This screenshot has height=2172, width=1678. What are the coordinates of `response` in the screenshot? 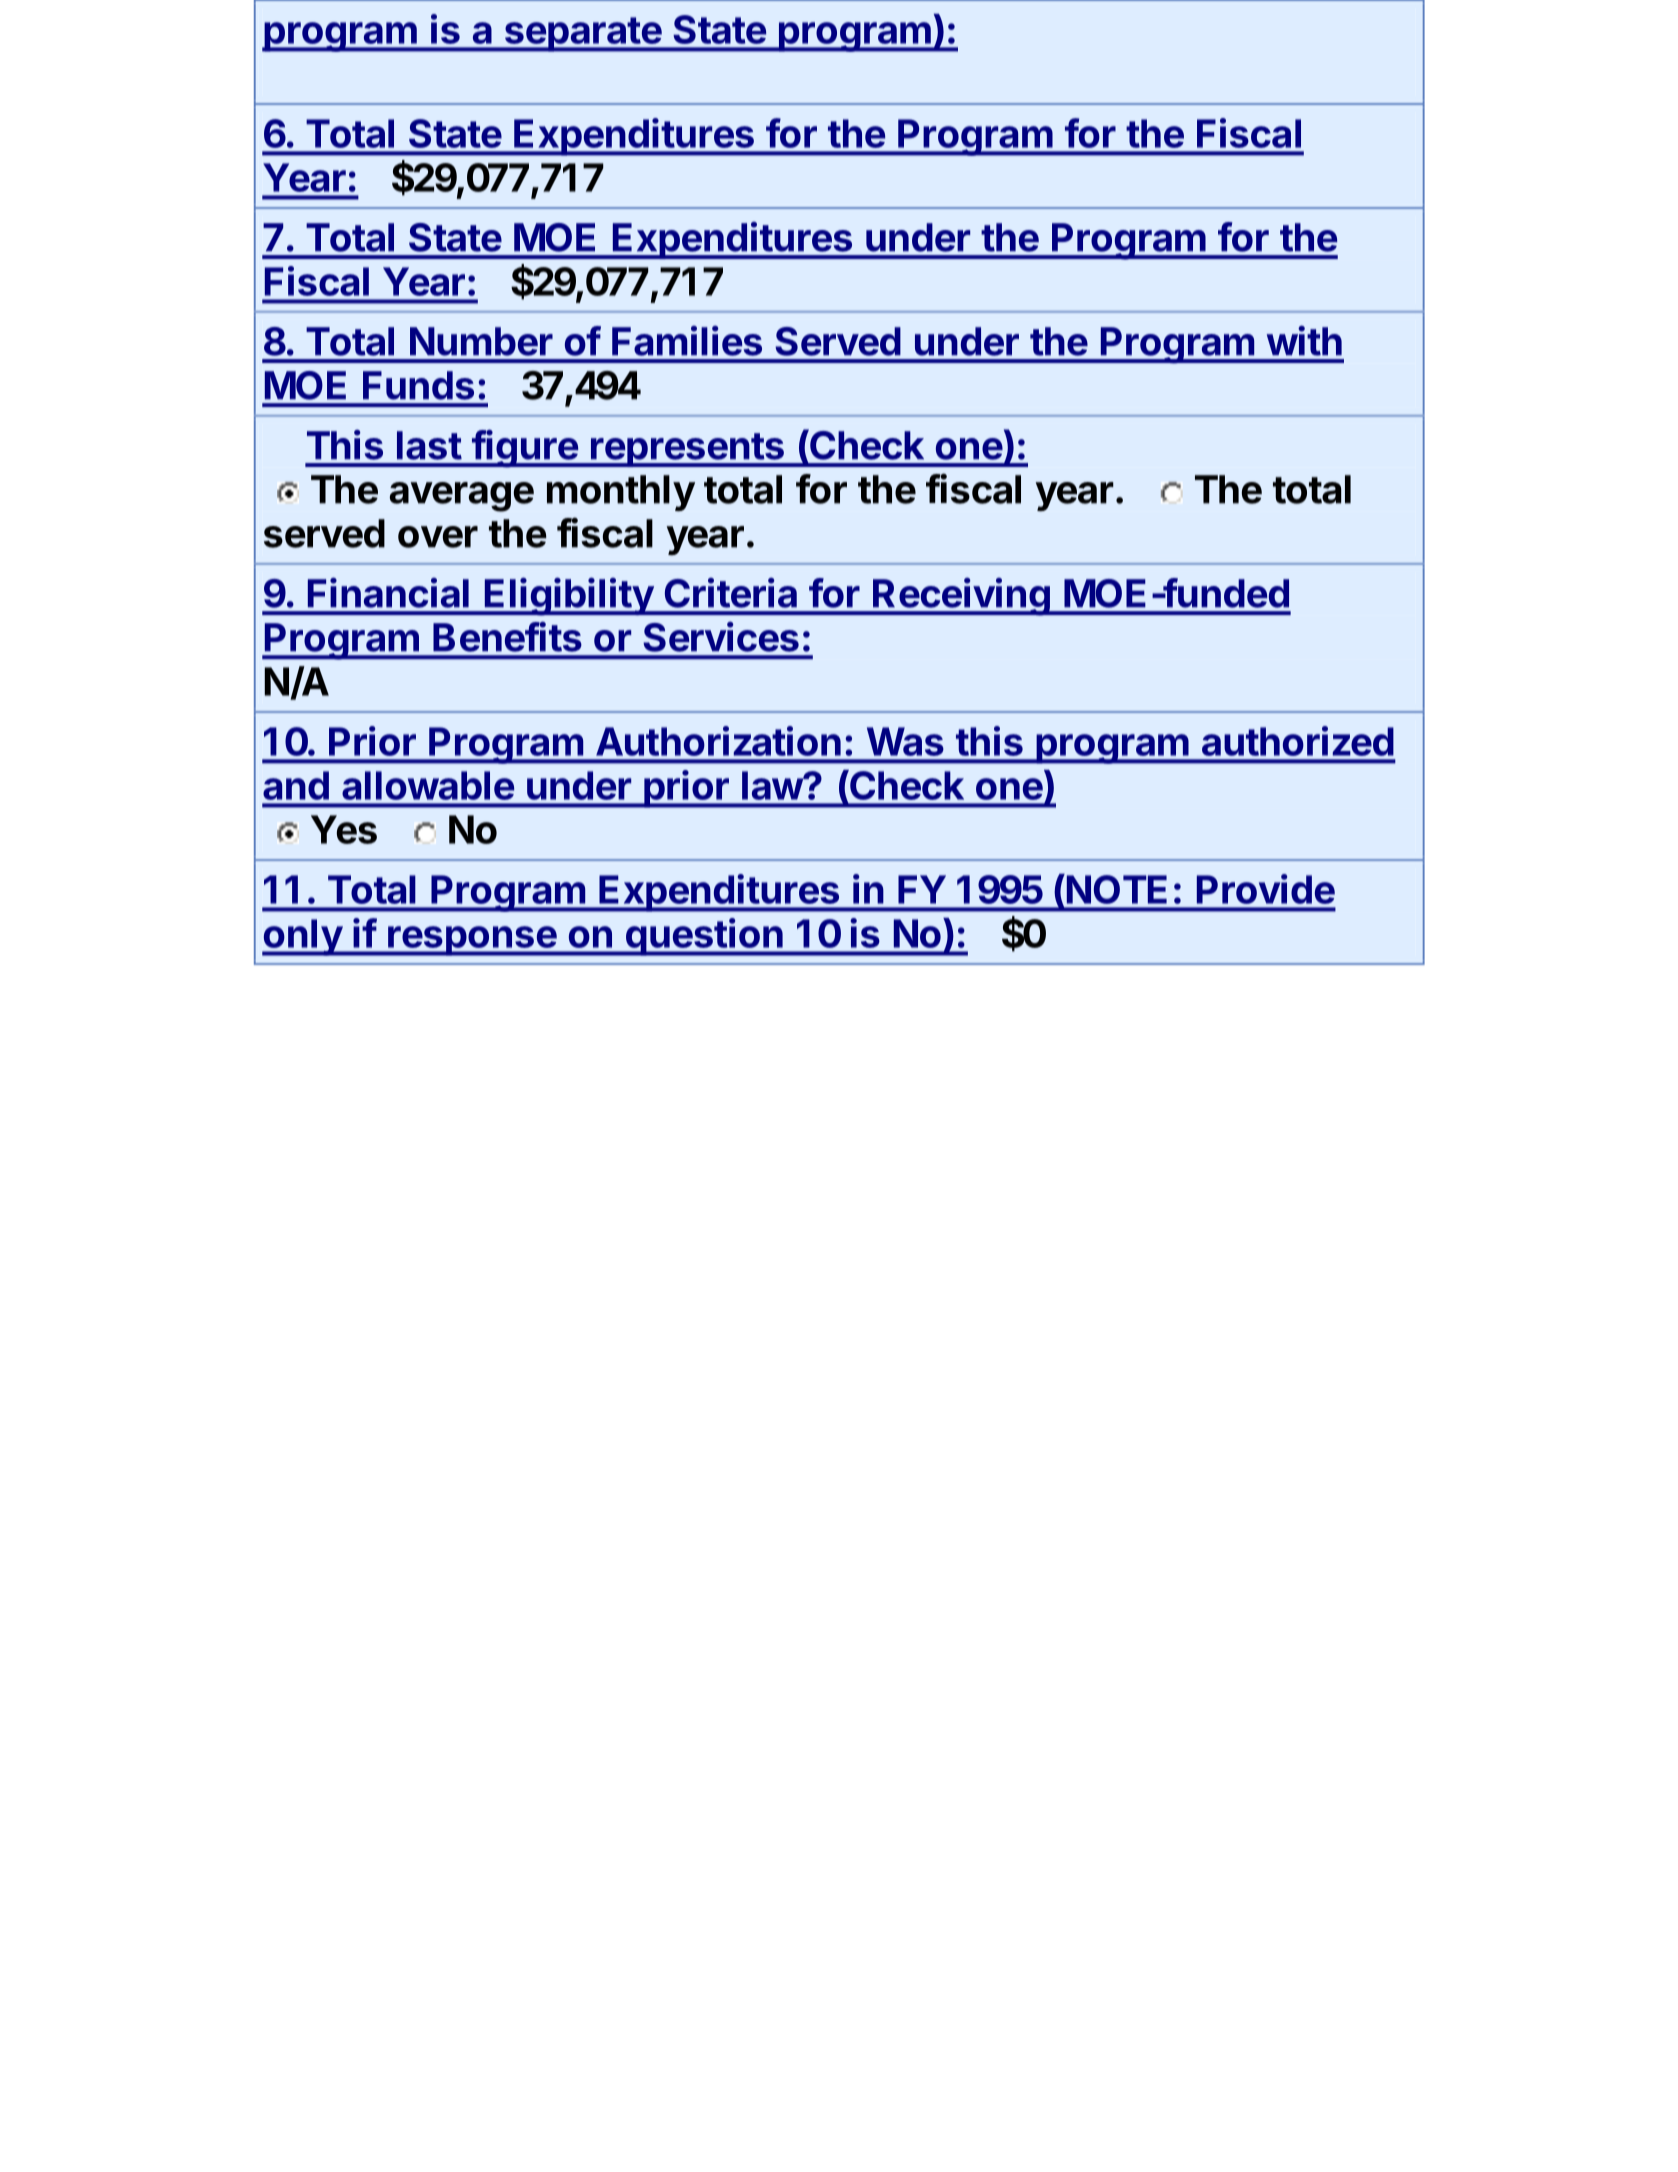 It's located at (472, 941).
